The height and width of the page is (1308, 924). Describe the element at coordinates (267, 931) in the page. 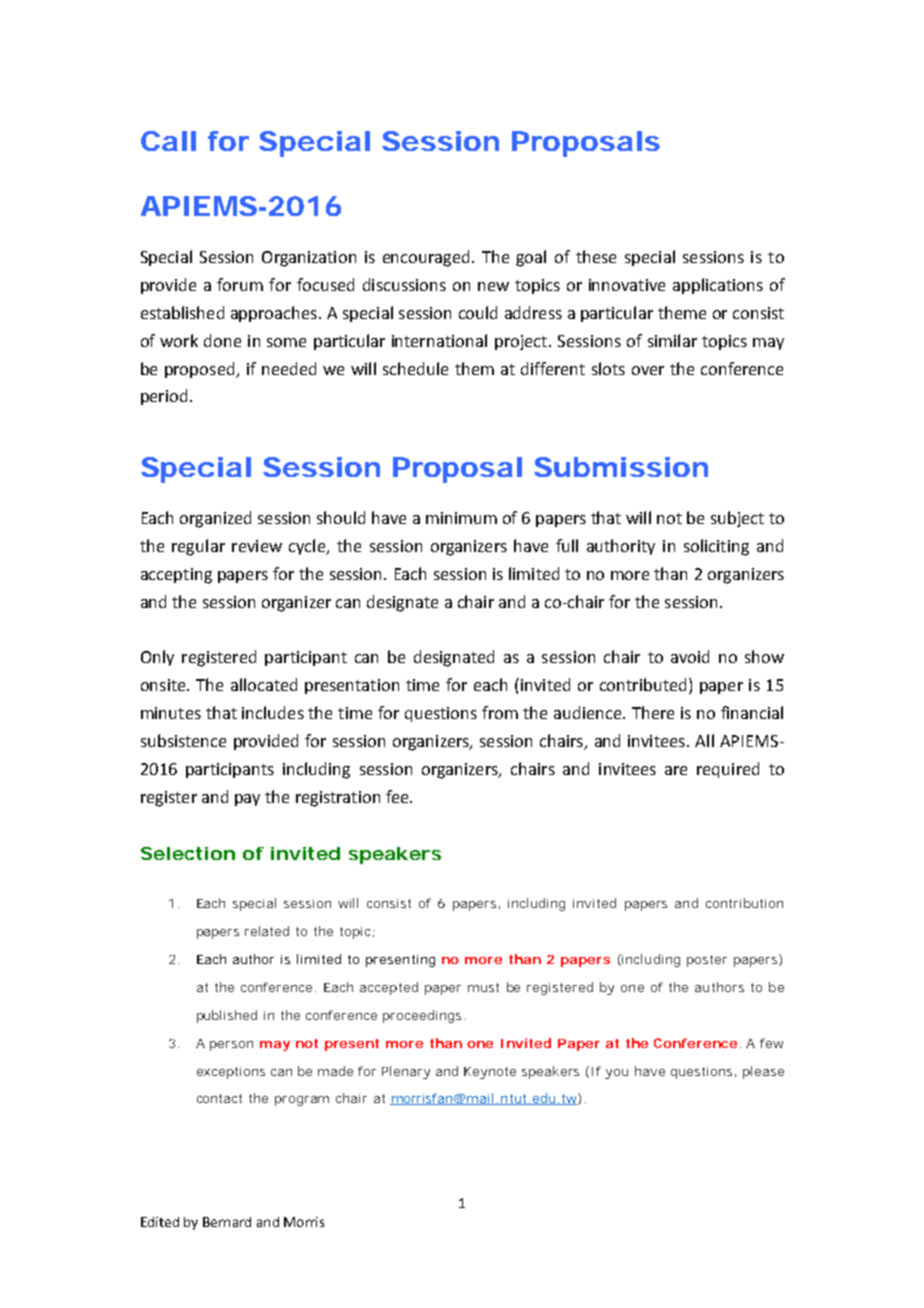

I see `related` at that location.
